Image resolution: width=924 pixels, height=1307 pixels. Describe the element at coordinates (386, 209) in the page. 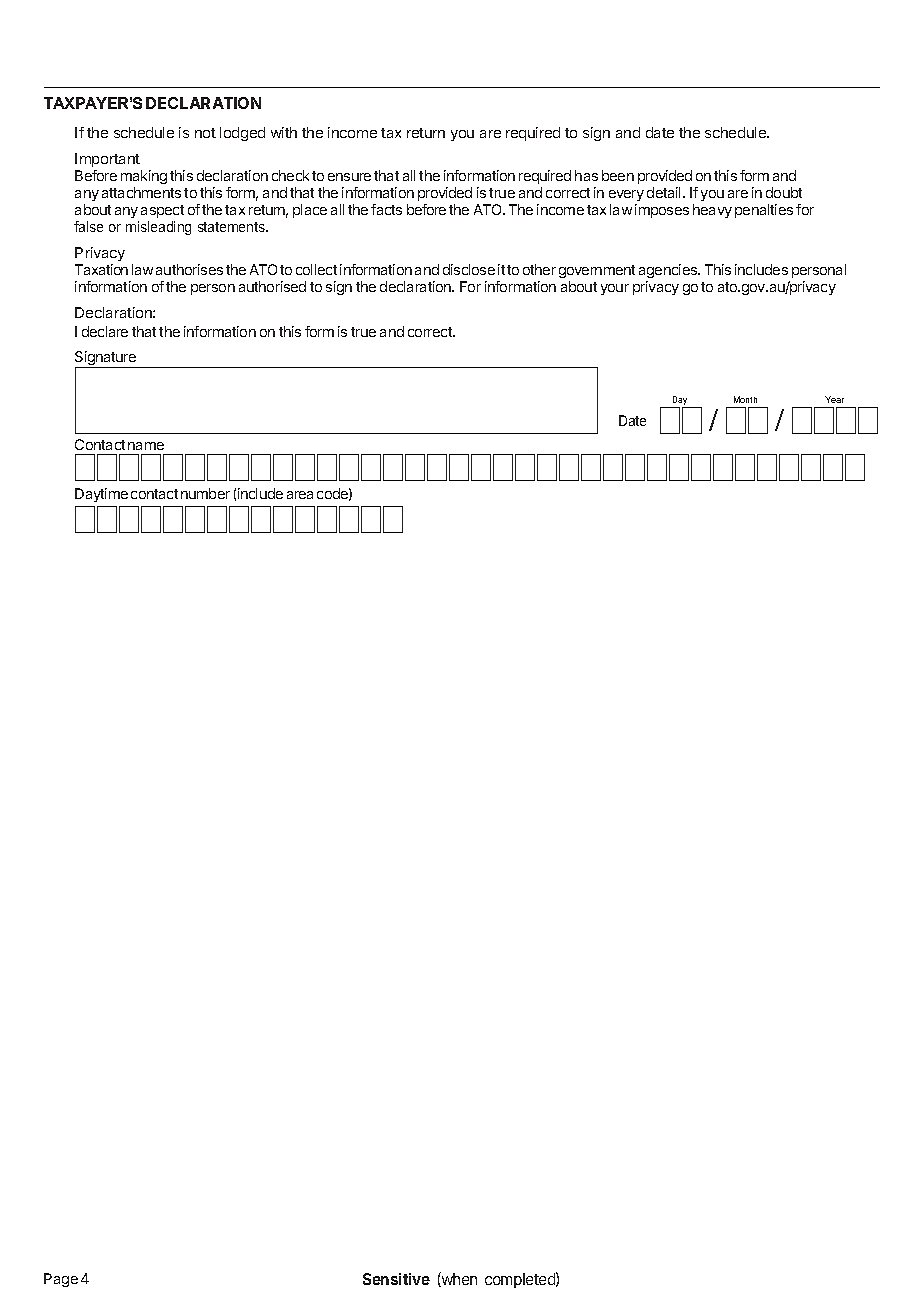

I see `facts` at that location.
